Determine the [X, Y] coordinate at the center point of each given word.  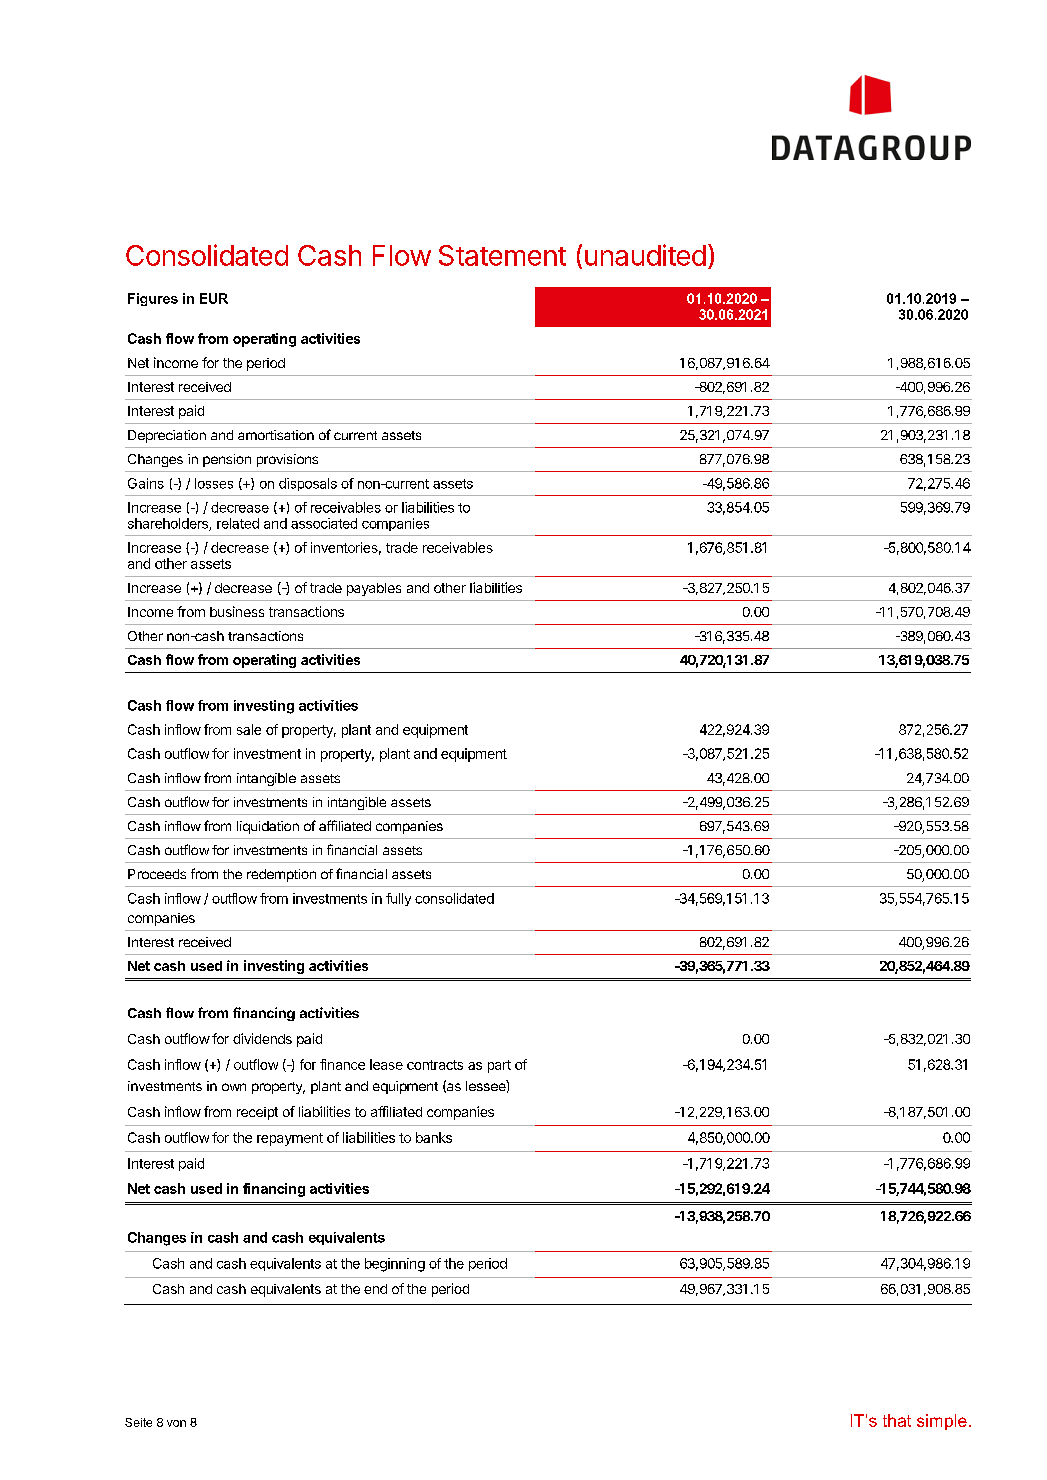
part [499, 1066]
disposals [308, 484]
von [176, 1423]
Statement [502, 255]
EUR [214, 298]
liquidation [268, 827]
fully [398, 899]
